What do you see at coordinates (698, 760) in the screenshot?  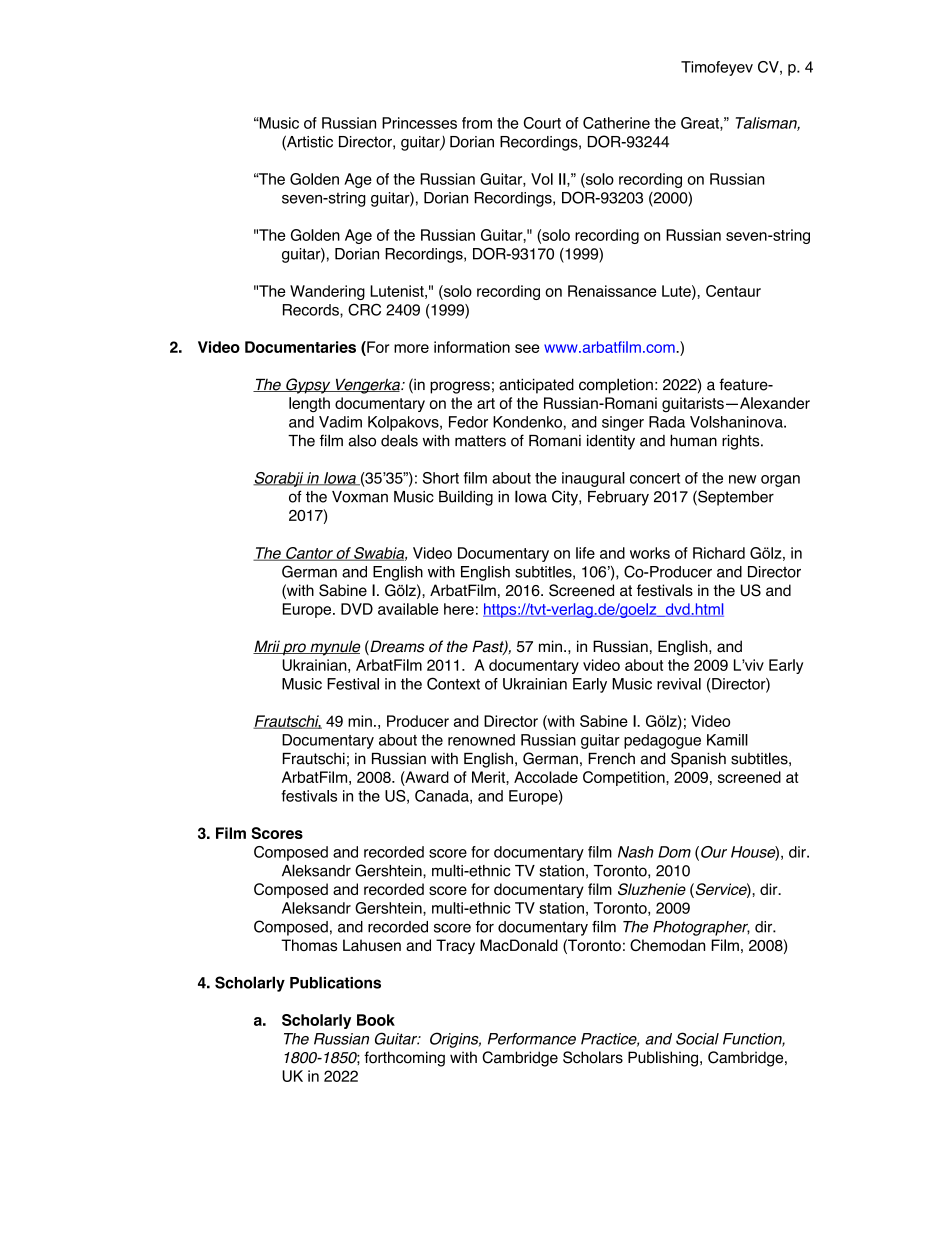 I see `Spanish` at bounding box center [698, 760].
